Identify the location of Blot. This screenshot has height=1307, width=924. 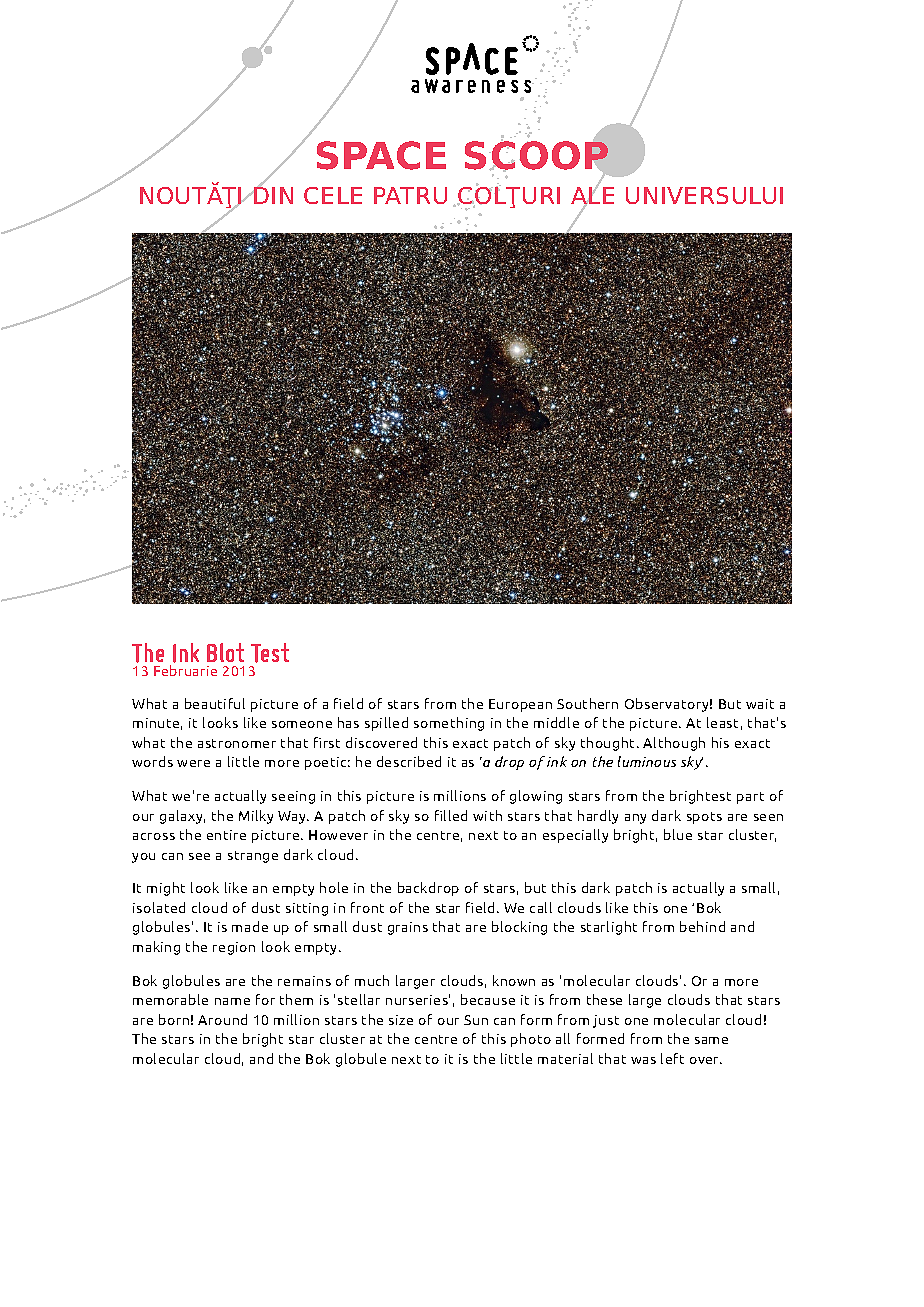
(225, 652).
